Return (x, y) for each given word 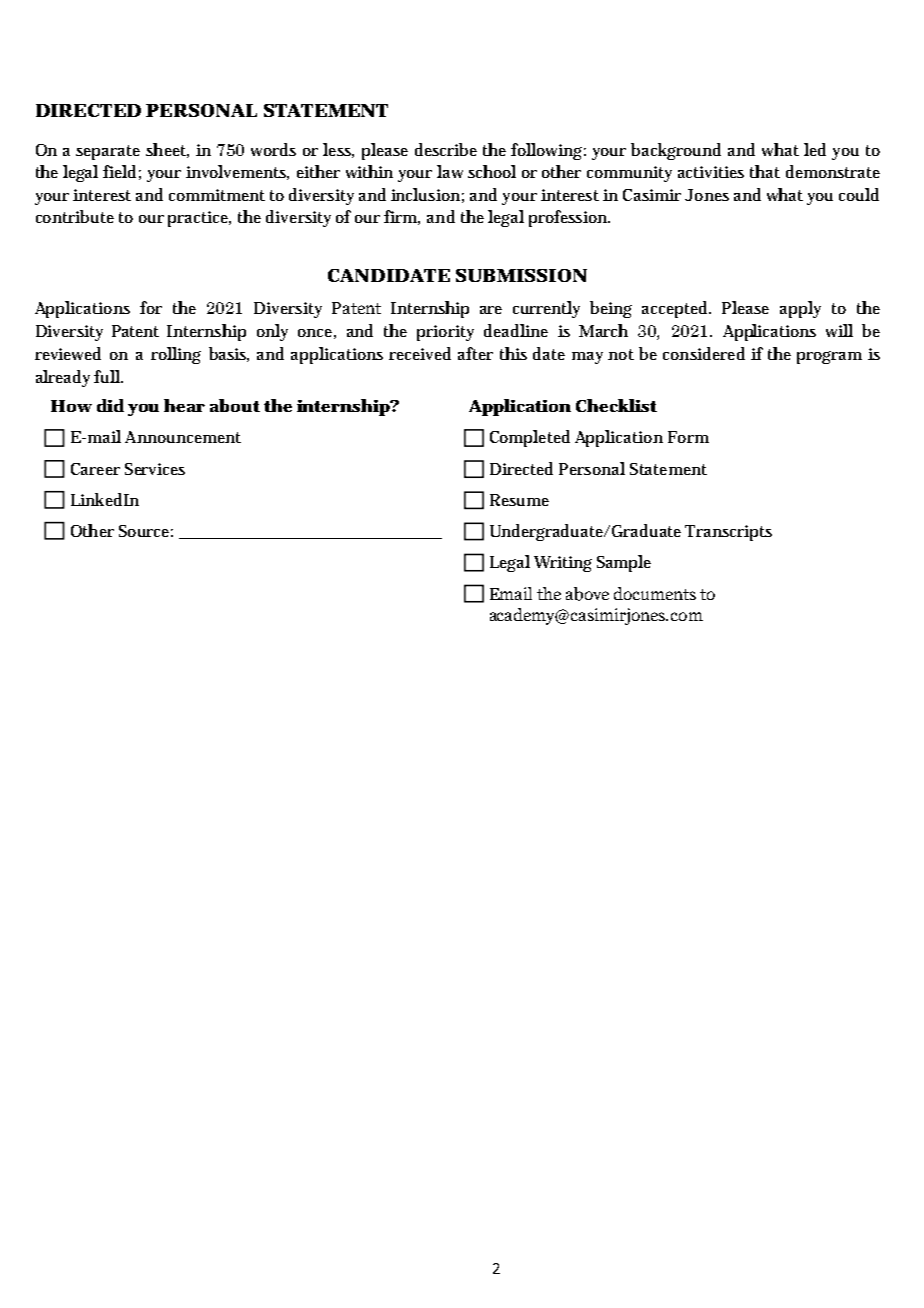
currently (546, 309)
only (272, 332)
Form (688, 437)
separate (108, 152)
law (450, 171)
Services (155, 469)
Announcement (183, 437)
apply (800, 309)
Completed (530, 438)
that (765, 171)
